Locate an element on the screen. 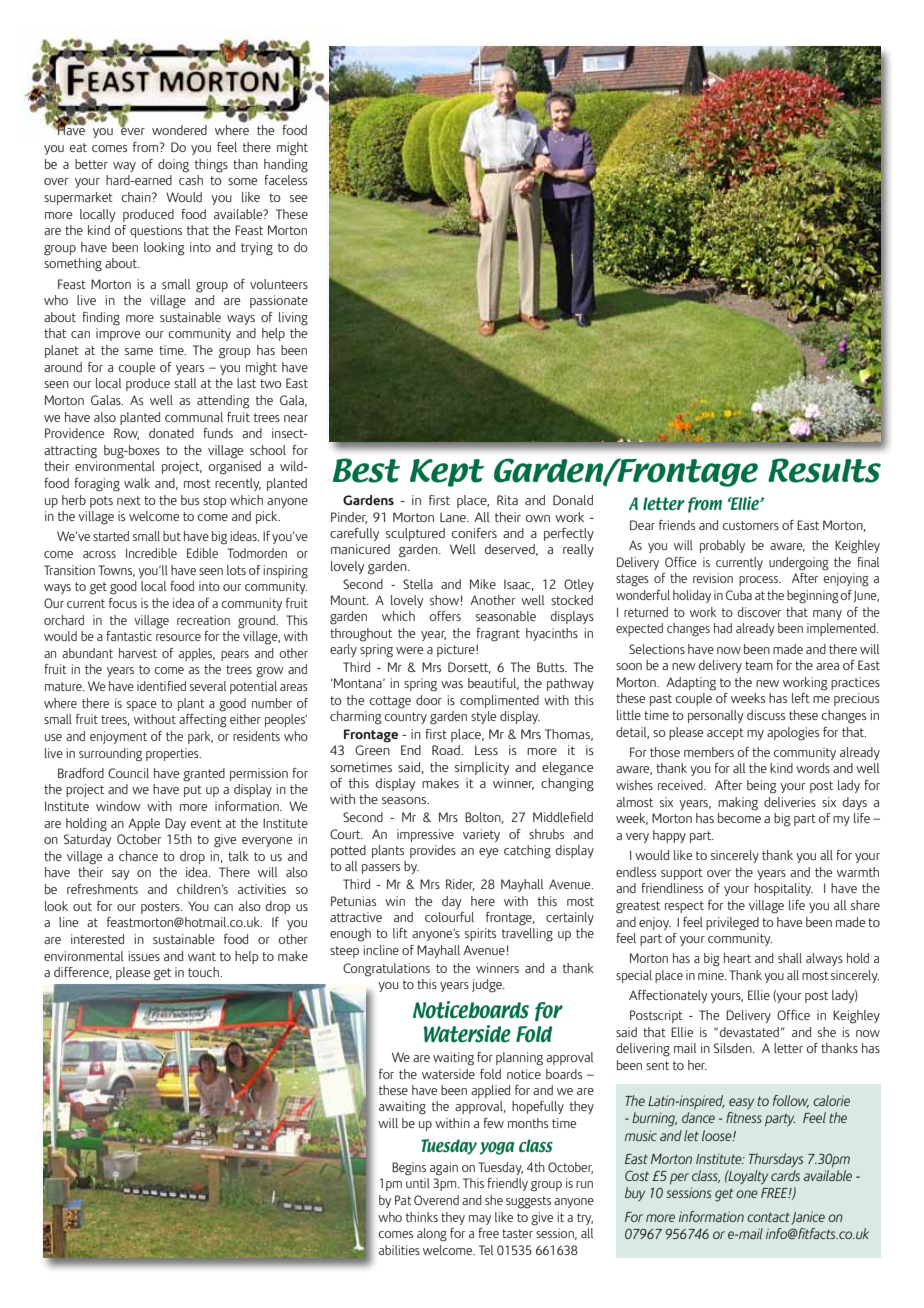 This screenshot has width=924, height=1308. abilities is located at coordinates (399, 1250).
